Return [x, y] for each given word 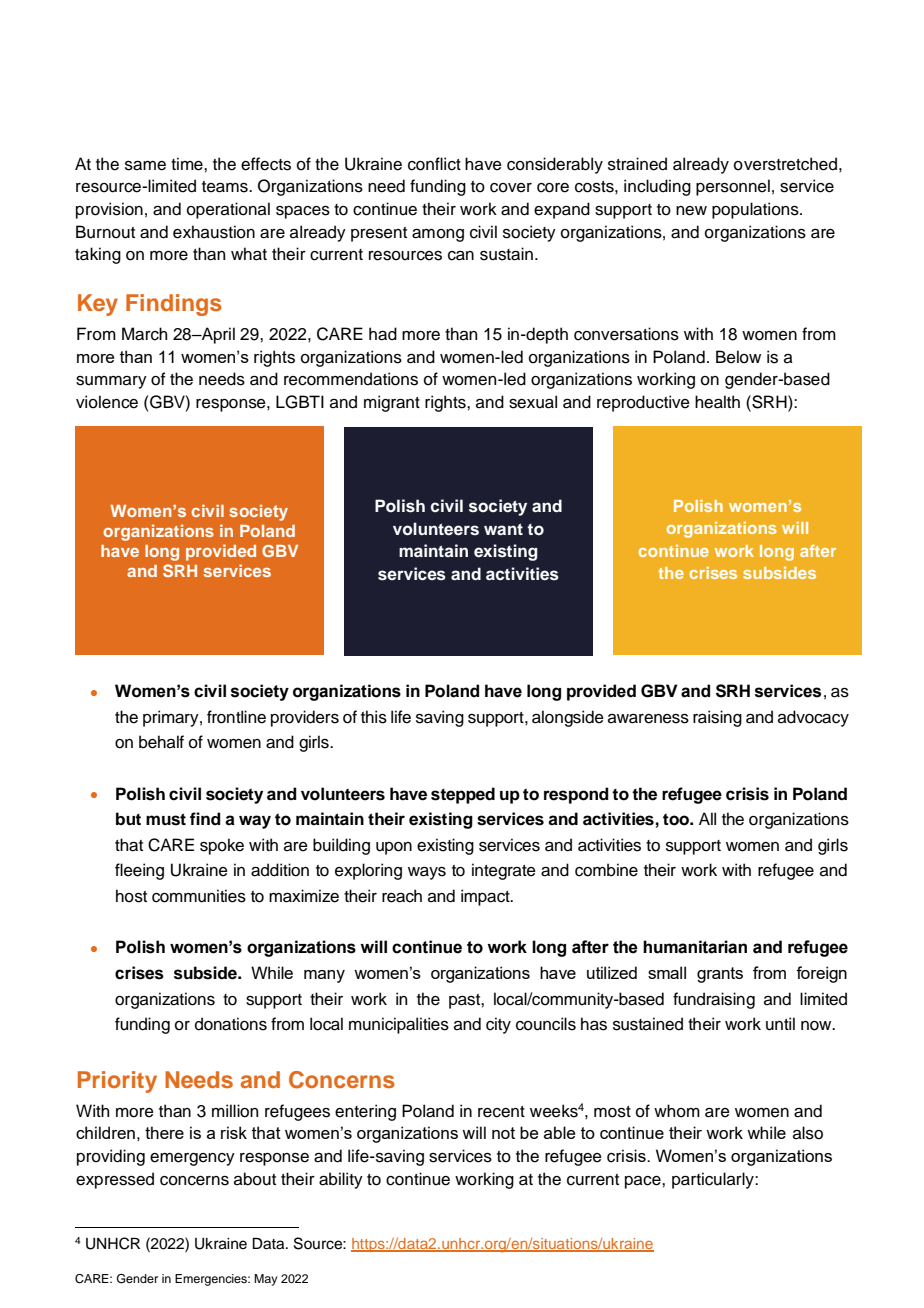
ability [341, 1180]
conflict [434, 164]
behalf [161, 742]
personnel [733, 187]
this [374, 717]
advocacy [813, 718]
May [266, 1280]
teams [226, 187]
